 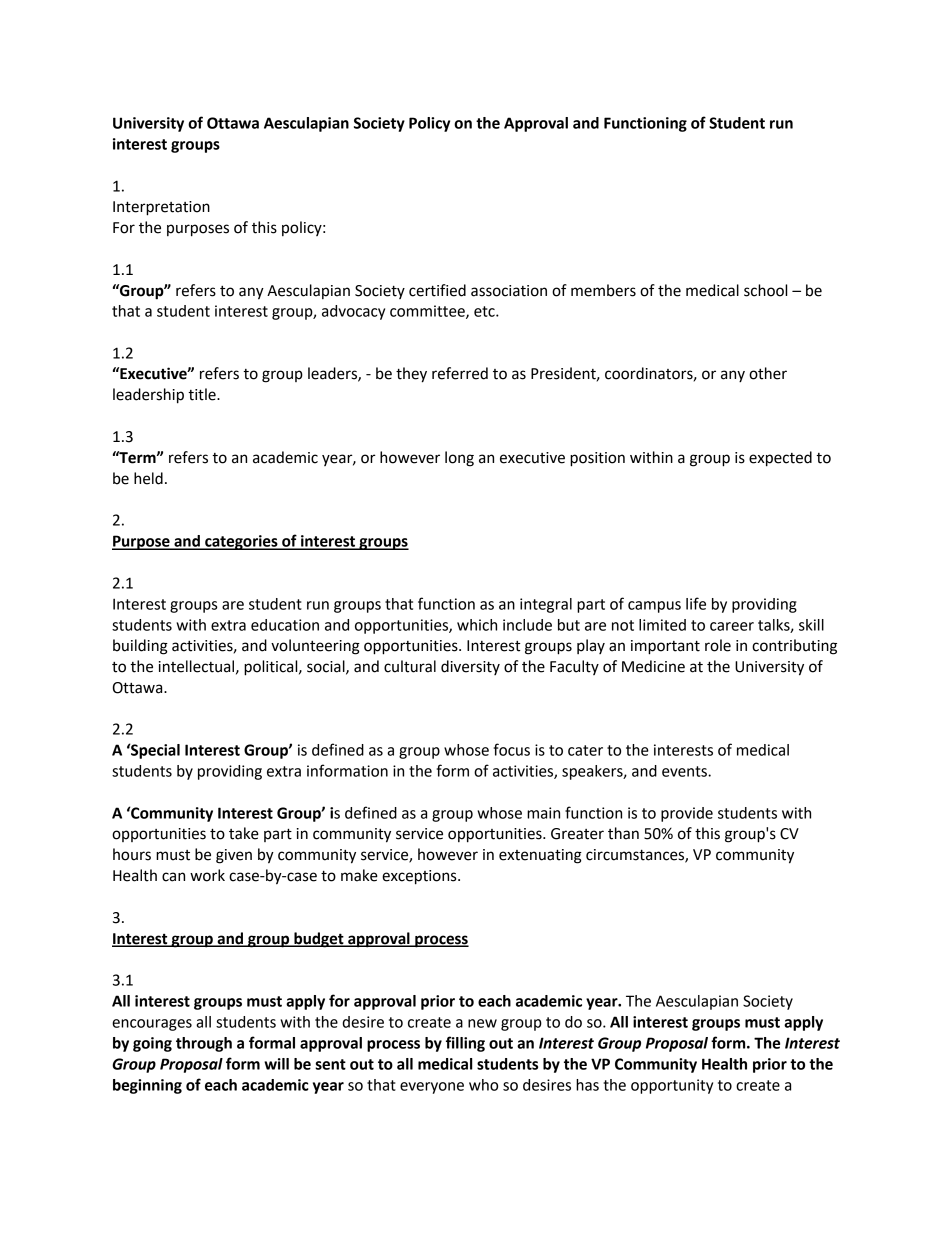 I want to click on certified, so click(x=437, y=290).
